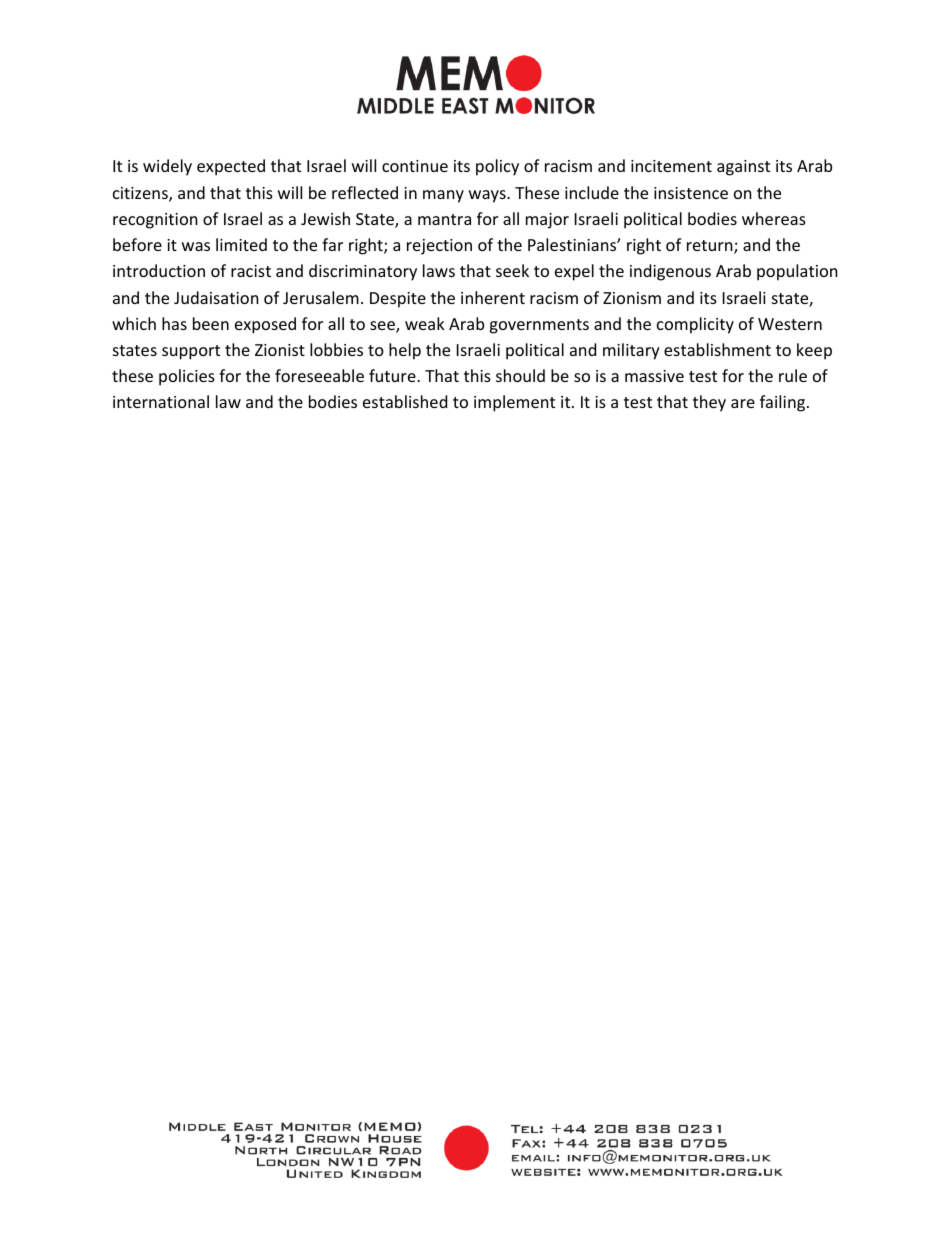 The height and width of the document is (1233, 952). I want to click on complicity, so click(695, 325).
